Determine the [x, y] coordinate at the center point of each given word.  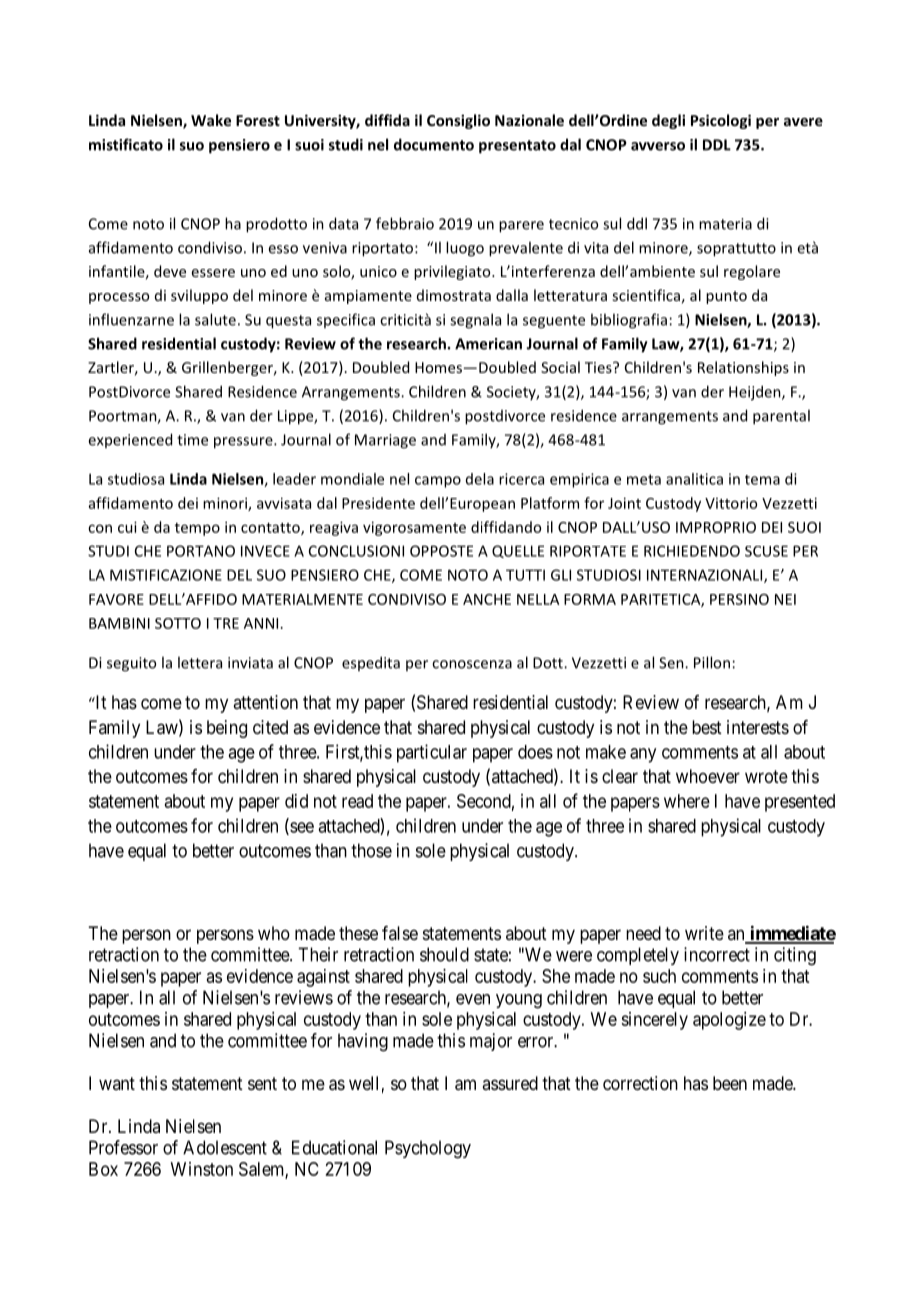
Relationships [743, 368]
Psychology [428, 1149]
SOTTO [178, 623]
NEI [785, 599]
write [704, 933]
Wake [211, 120]
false [400, 933]
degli [668, 121]
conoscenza [472, 664]
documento [434, 144]
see [301, 828]
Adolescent [225, 1147]
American [488, 344]
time [192, 440]
